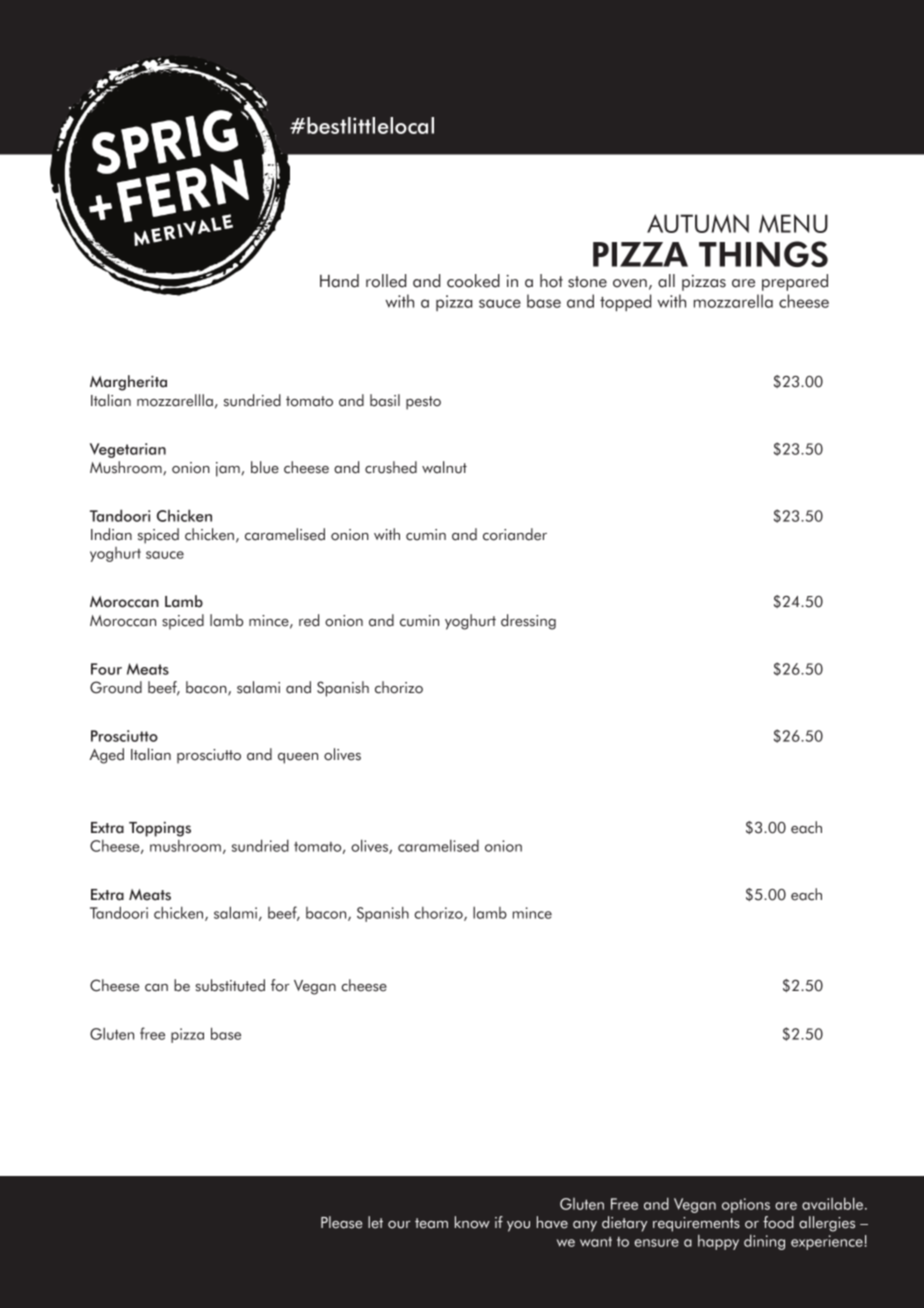 The width and height of the document is (924, 1308). I want to click on Hand, so click(339, 281).
